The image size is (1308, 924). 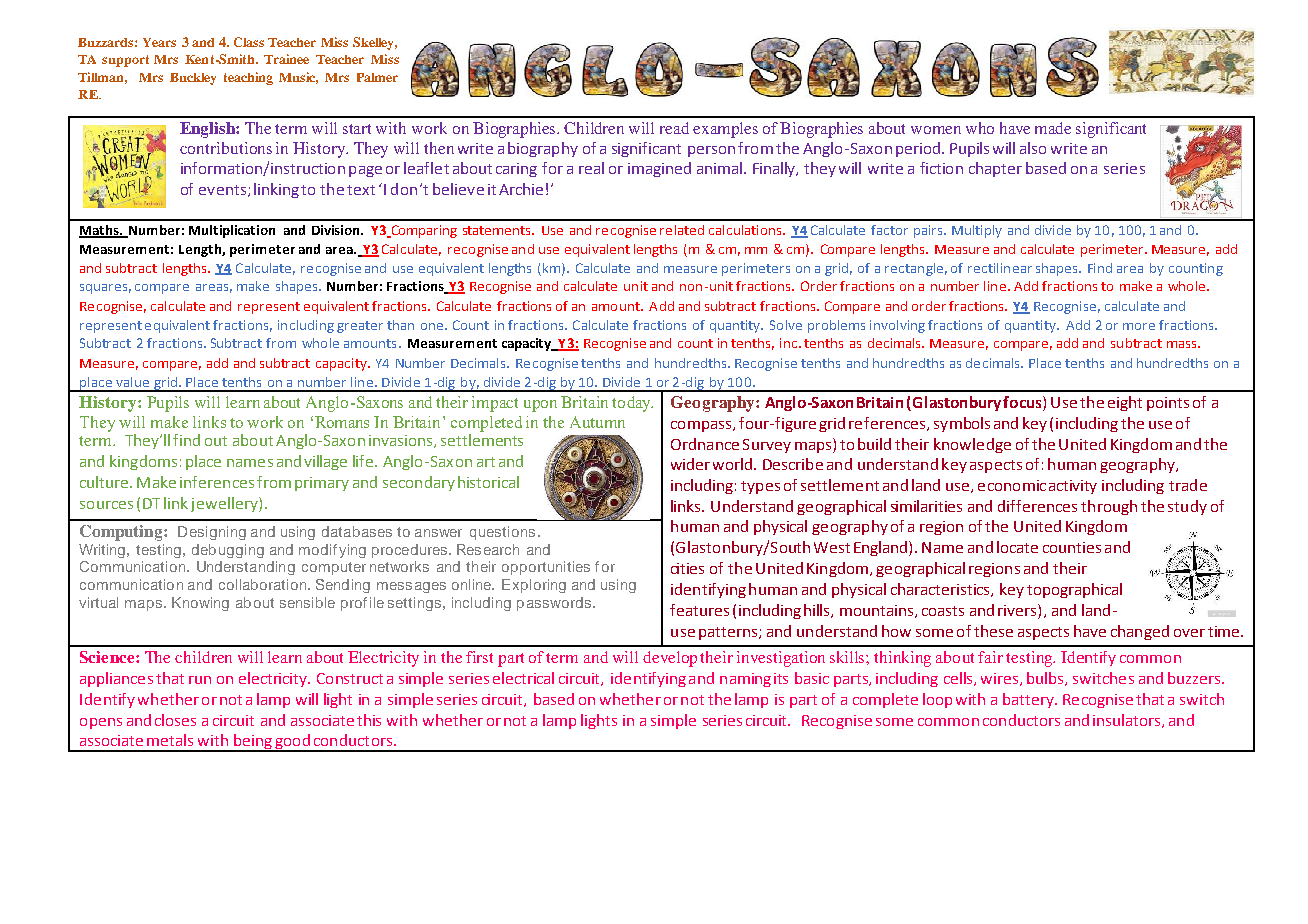 What do you see at coordinates (228, 551) in the screenshot?
I see `debugging` at bounding box center [228, 551].
